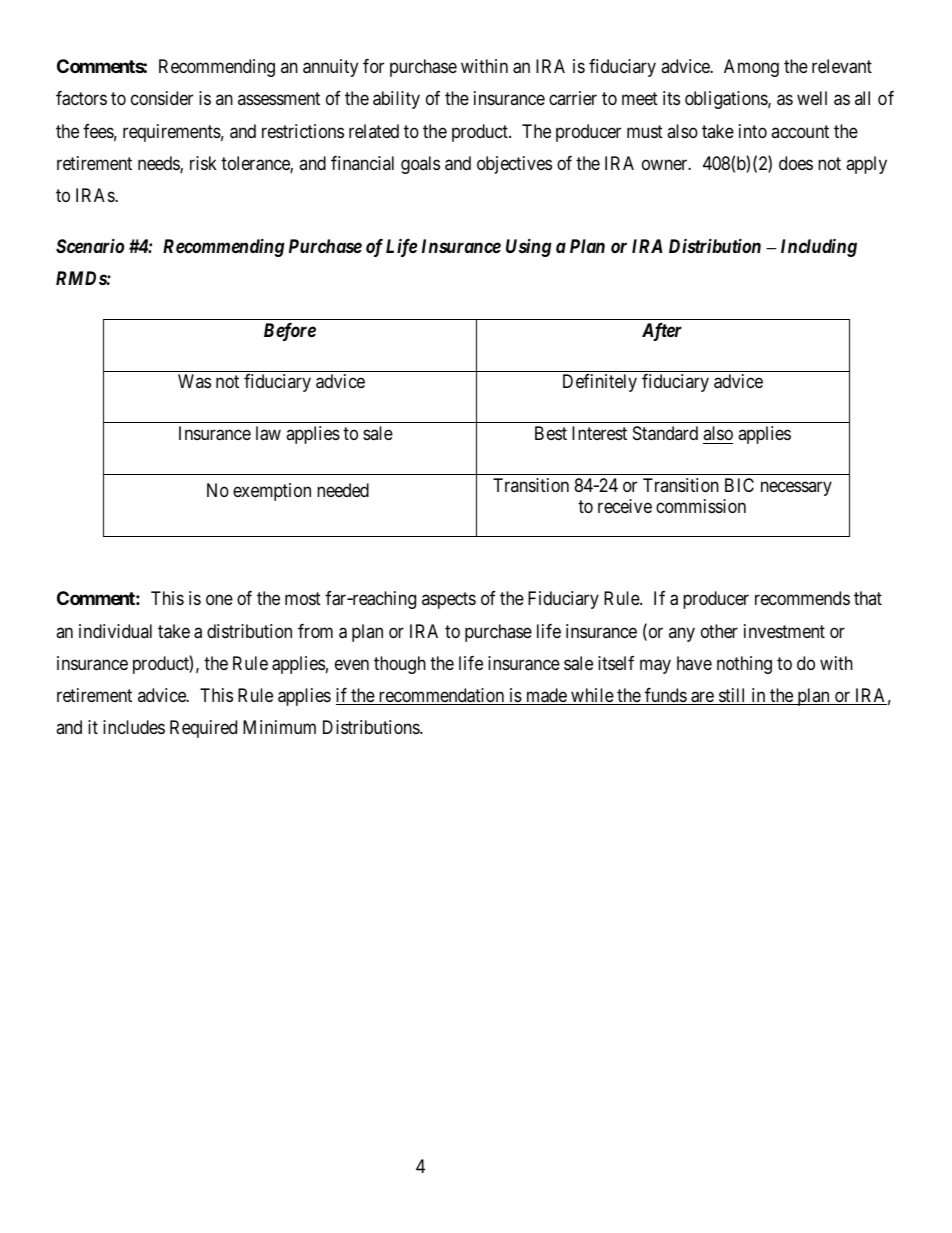 The height and width of the image is (1233, 952). Describe the element at coordinates (733, 696) in the image. I see `still` at that location.
